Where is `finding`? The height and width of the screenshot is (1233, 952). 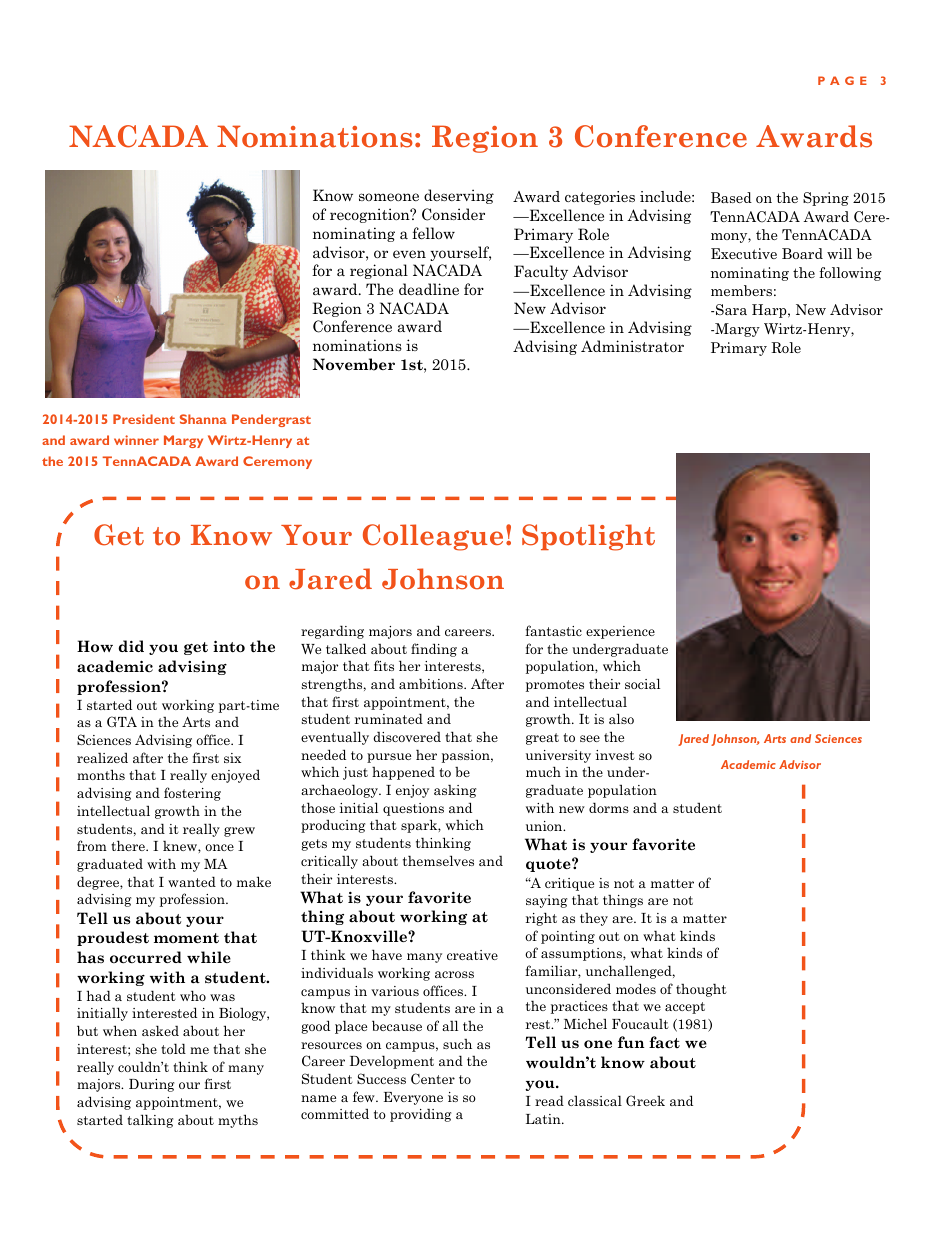 finding is located at coordinates (434, 650).
